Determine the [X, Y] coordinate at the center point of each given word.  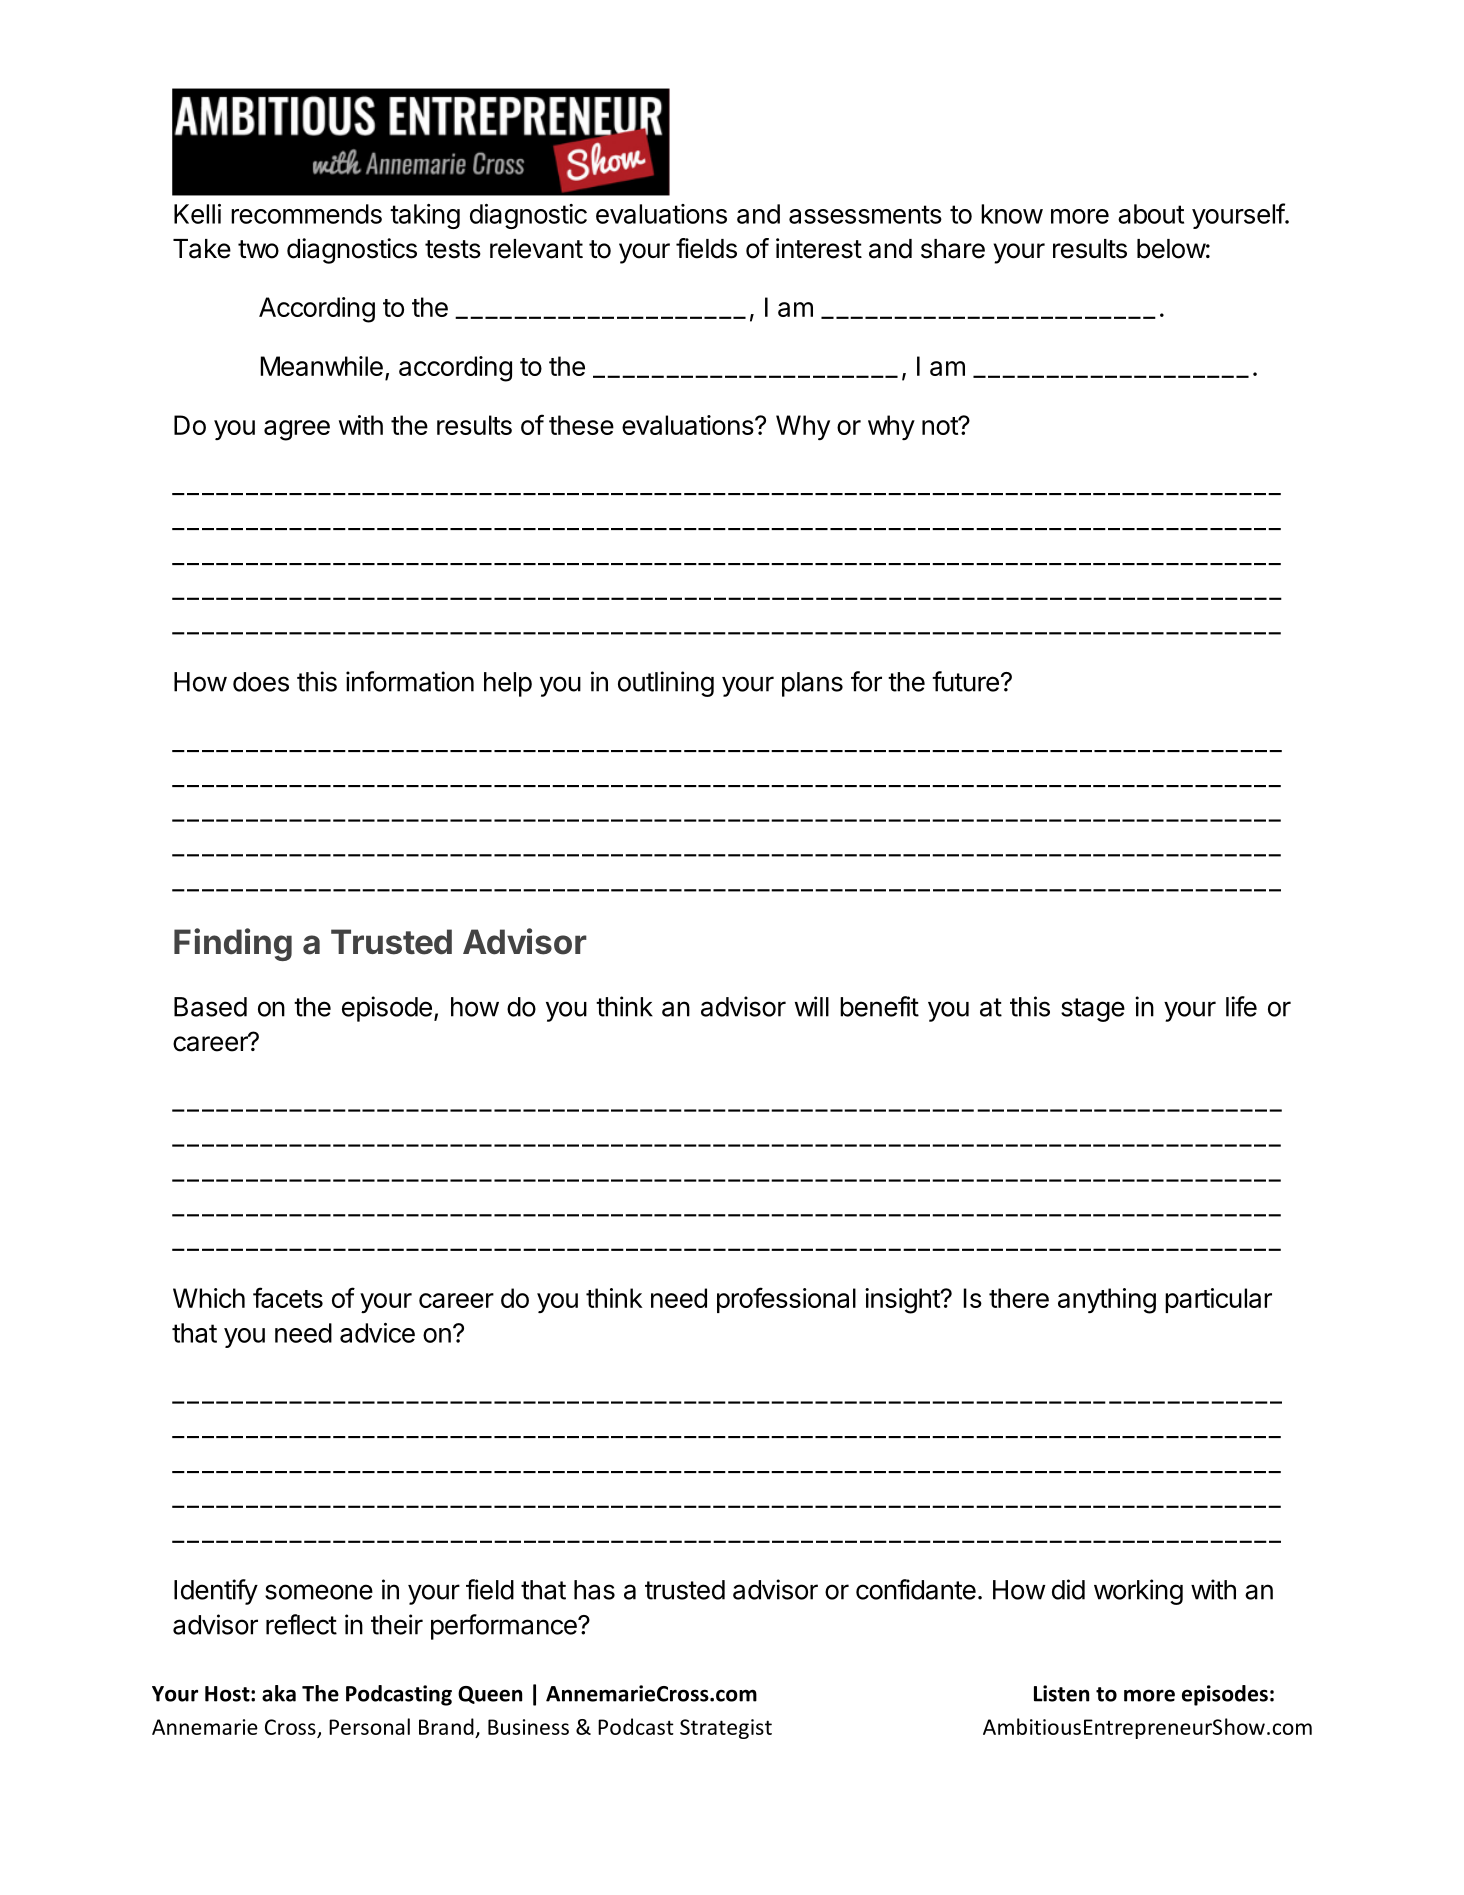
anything [1107, 1301]
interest [819, 248]
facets [288, 1297]
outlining [666, 684]
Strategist [726, 1729]
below [1171, 249]
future [965, 681]
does [261, 682]
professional [786, 1300]
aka [279, 1693]
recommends [306, 214]
